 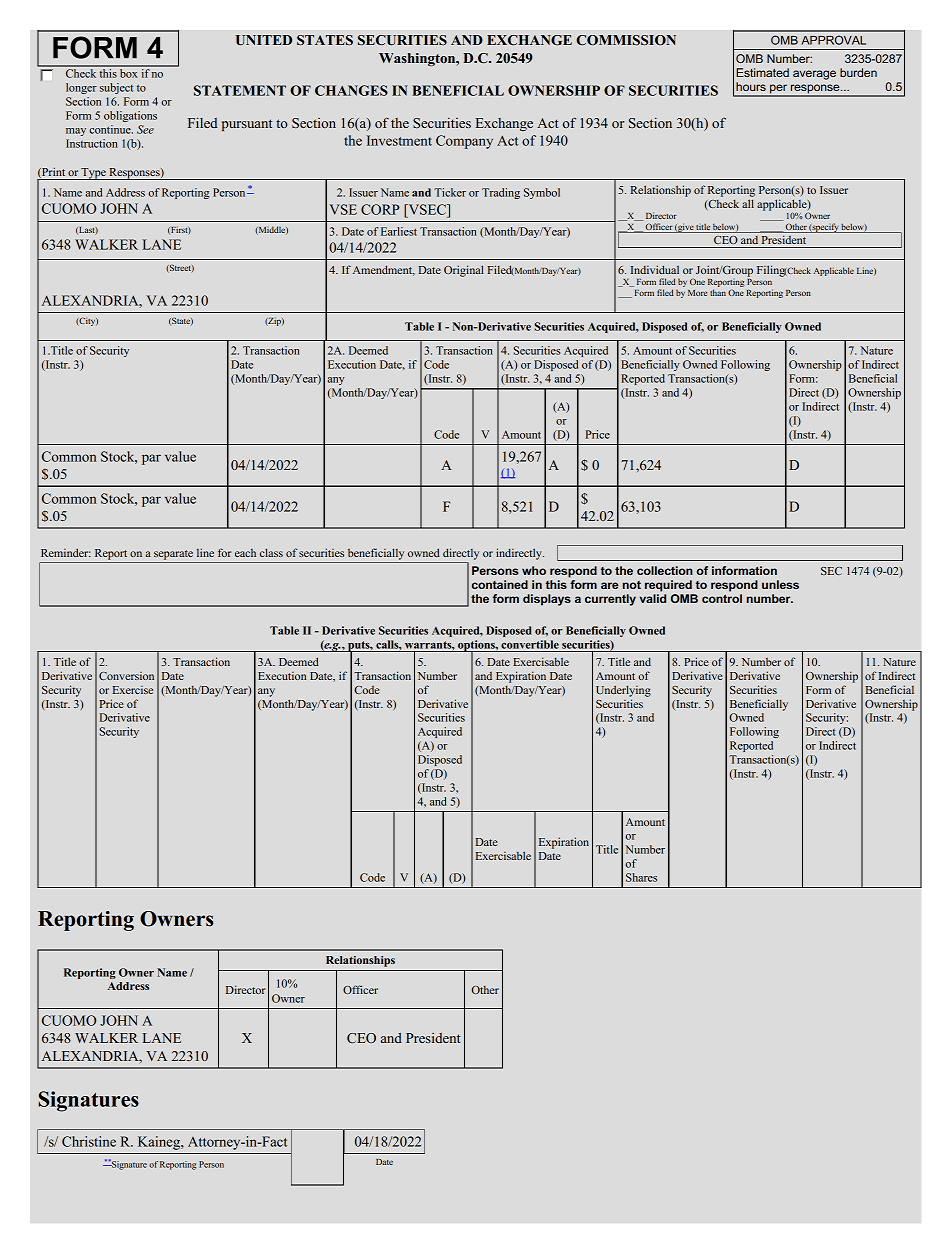 I want to click on separate, so click(x=173, y=555).
